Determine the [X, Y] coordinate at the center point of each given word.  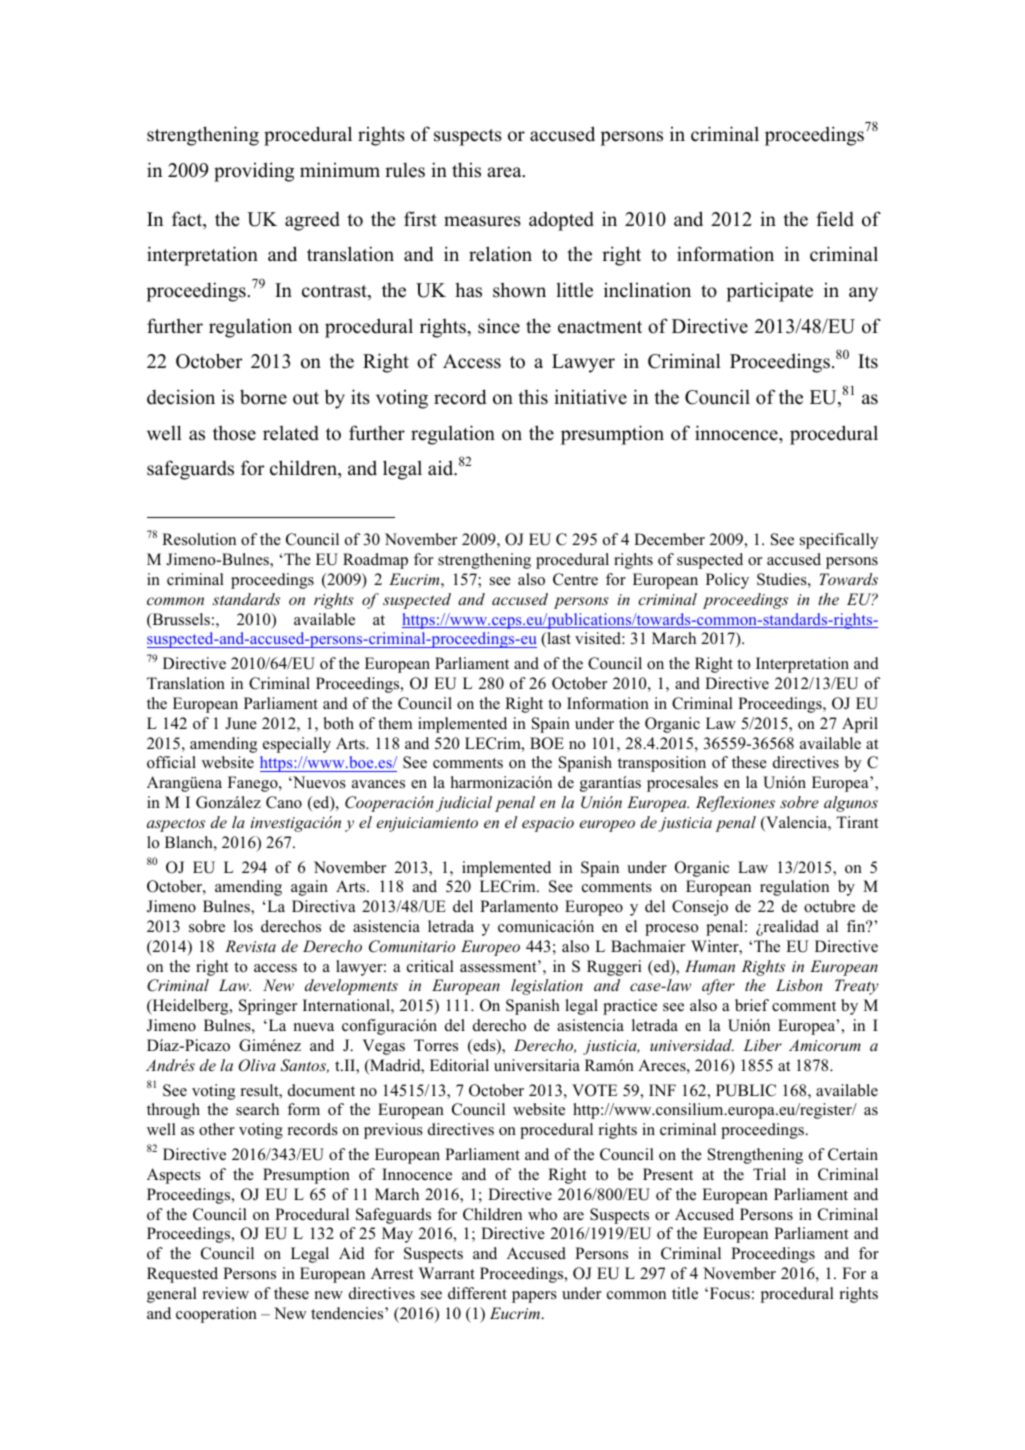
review [226, 1293]
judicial [464, 804]
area [505, 172]
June [241, 723]
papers [534, 1297]
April [860, 725]
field [835, 219]
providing [254, 172]
